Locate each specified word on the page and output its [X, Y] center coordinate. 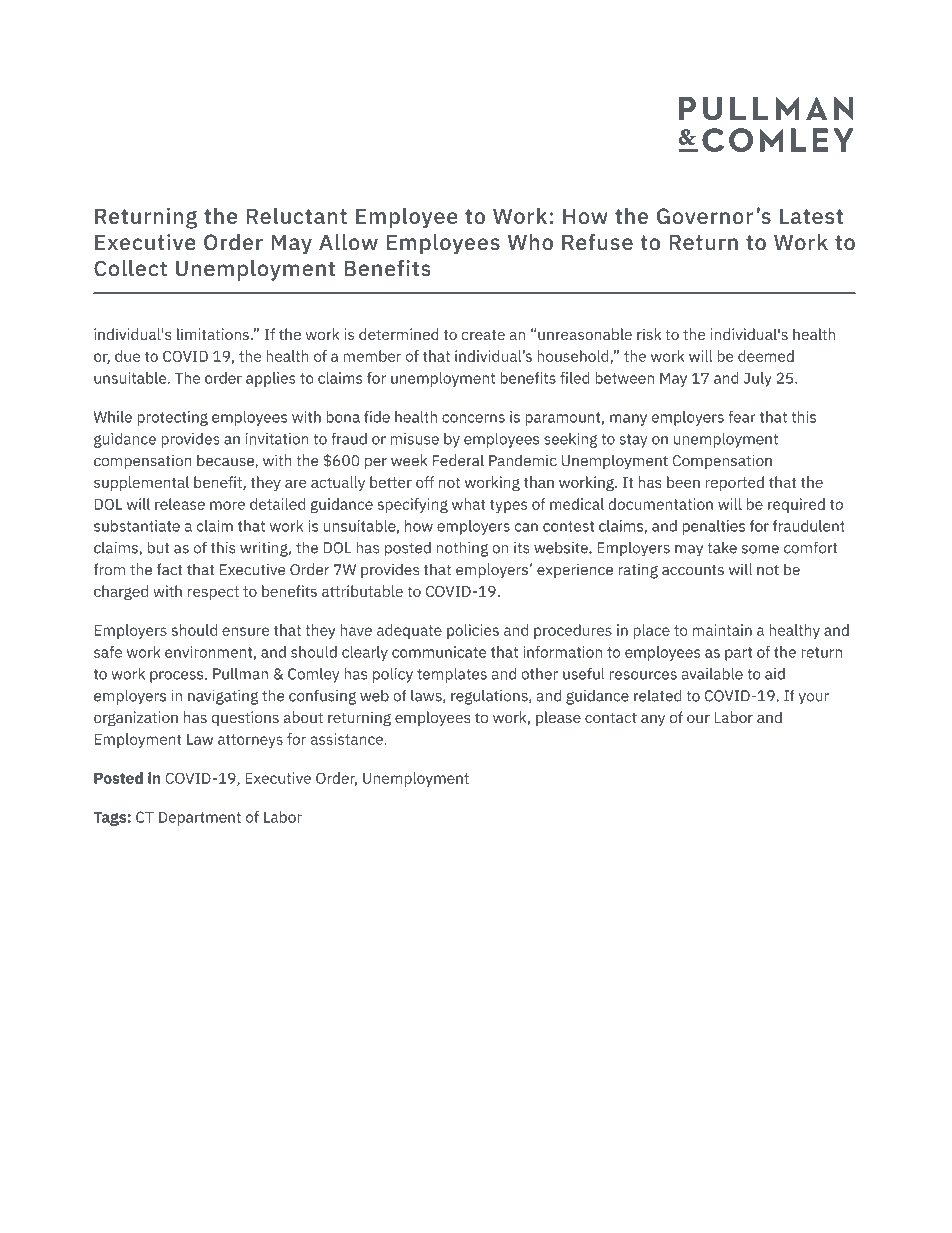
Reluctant [296, 215]
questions [245, 718]
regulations [490, 697]
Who [530, 242]
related [657, 695]
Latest [811, 216]
